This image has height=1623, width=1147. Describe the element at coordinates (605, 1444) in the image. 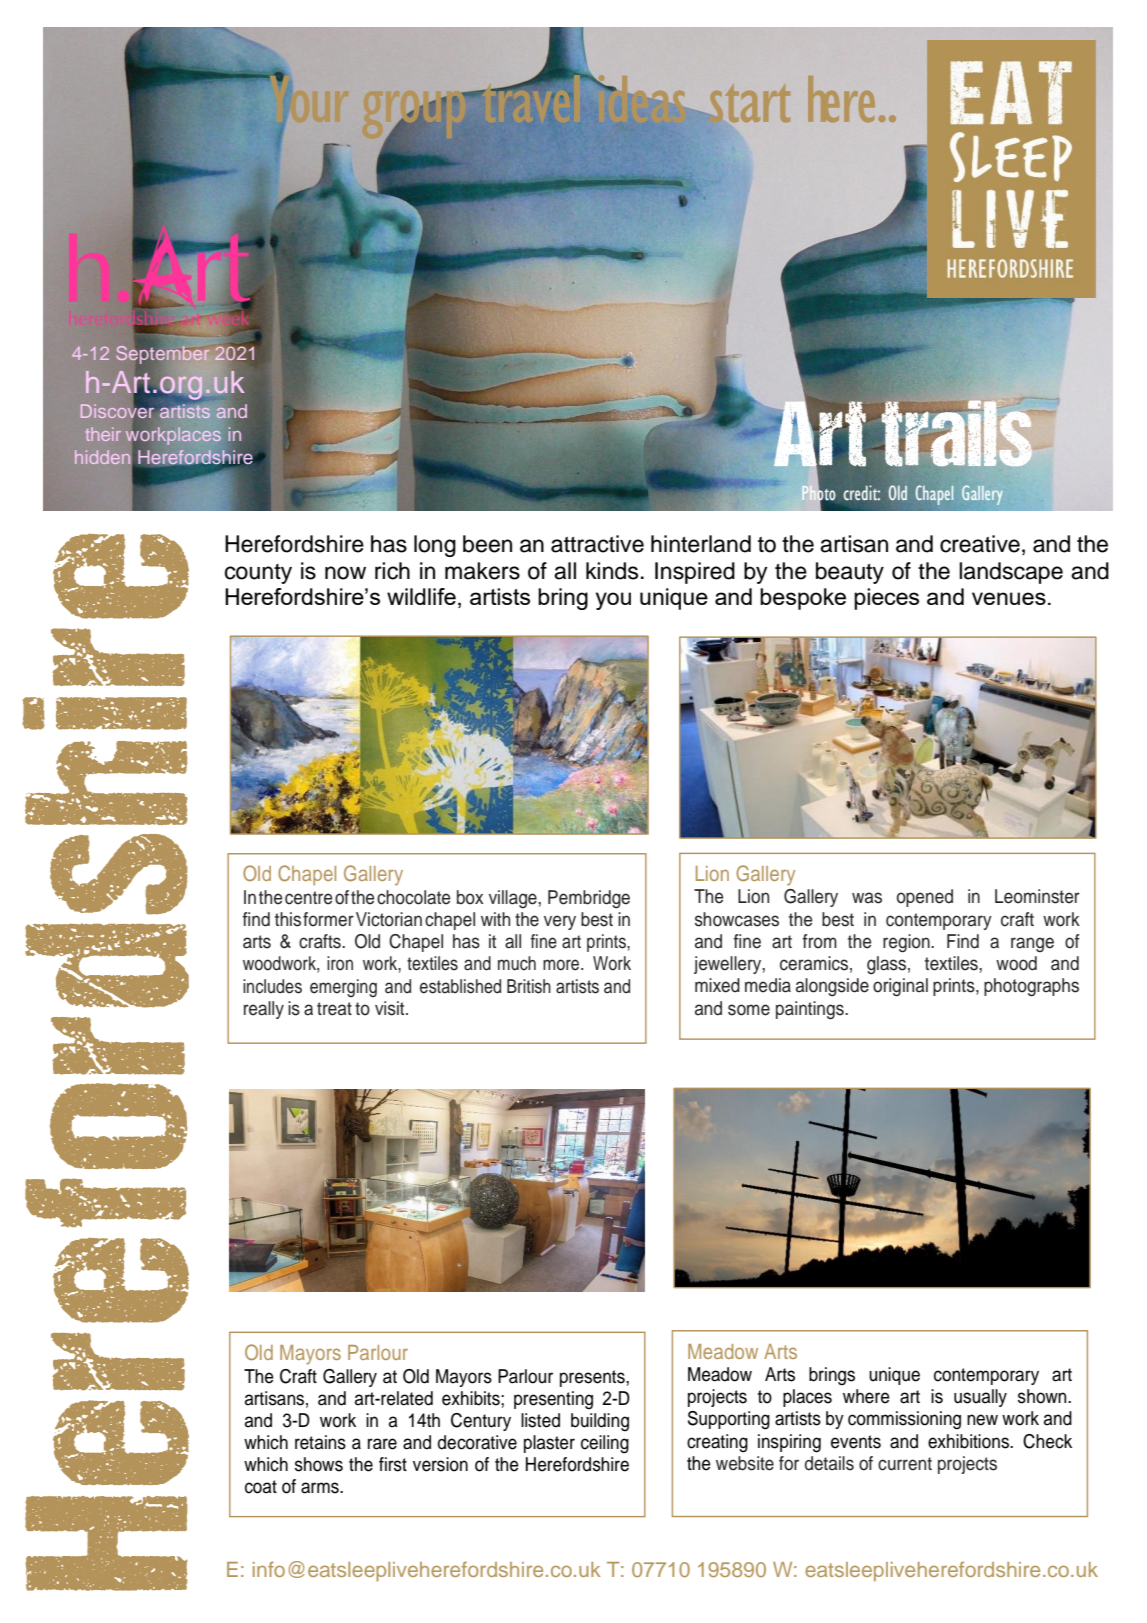

I see `ceiling` at that location.
